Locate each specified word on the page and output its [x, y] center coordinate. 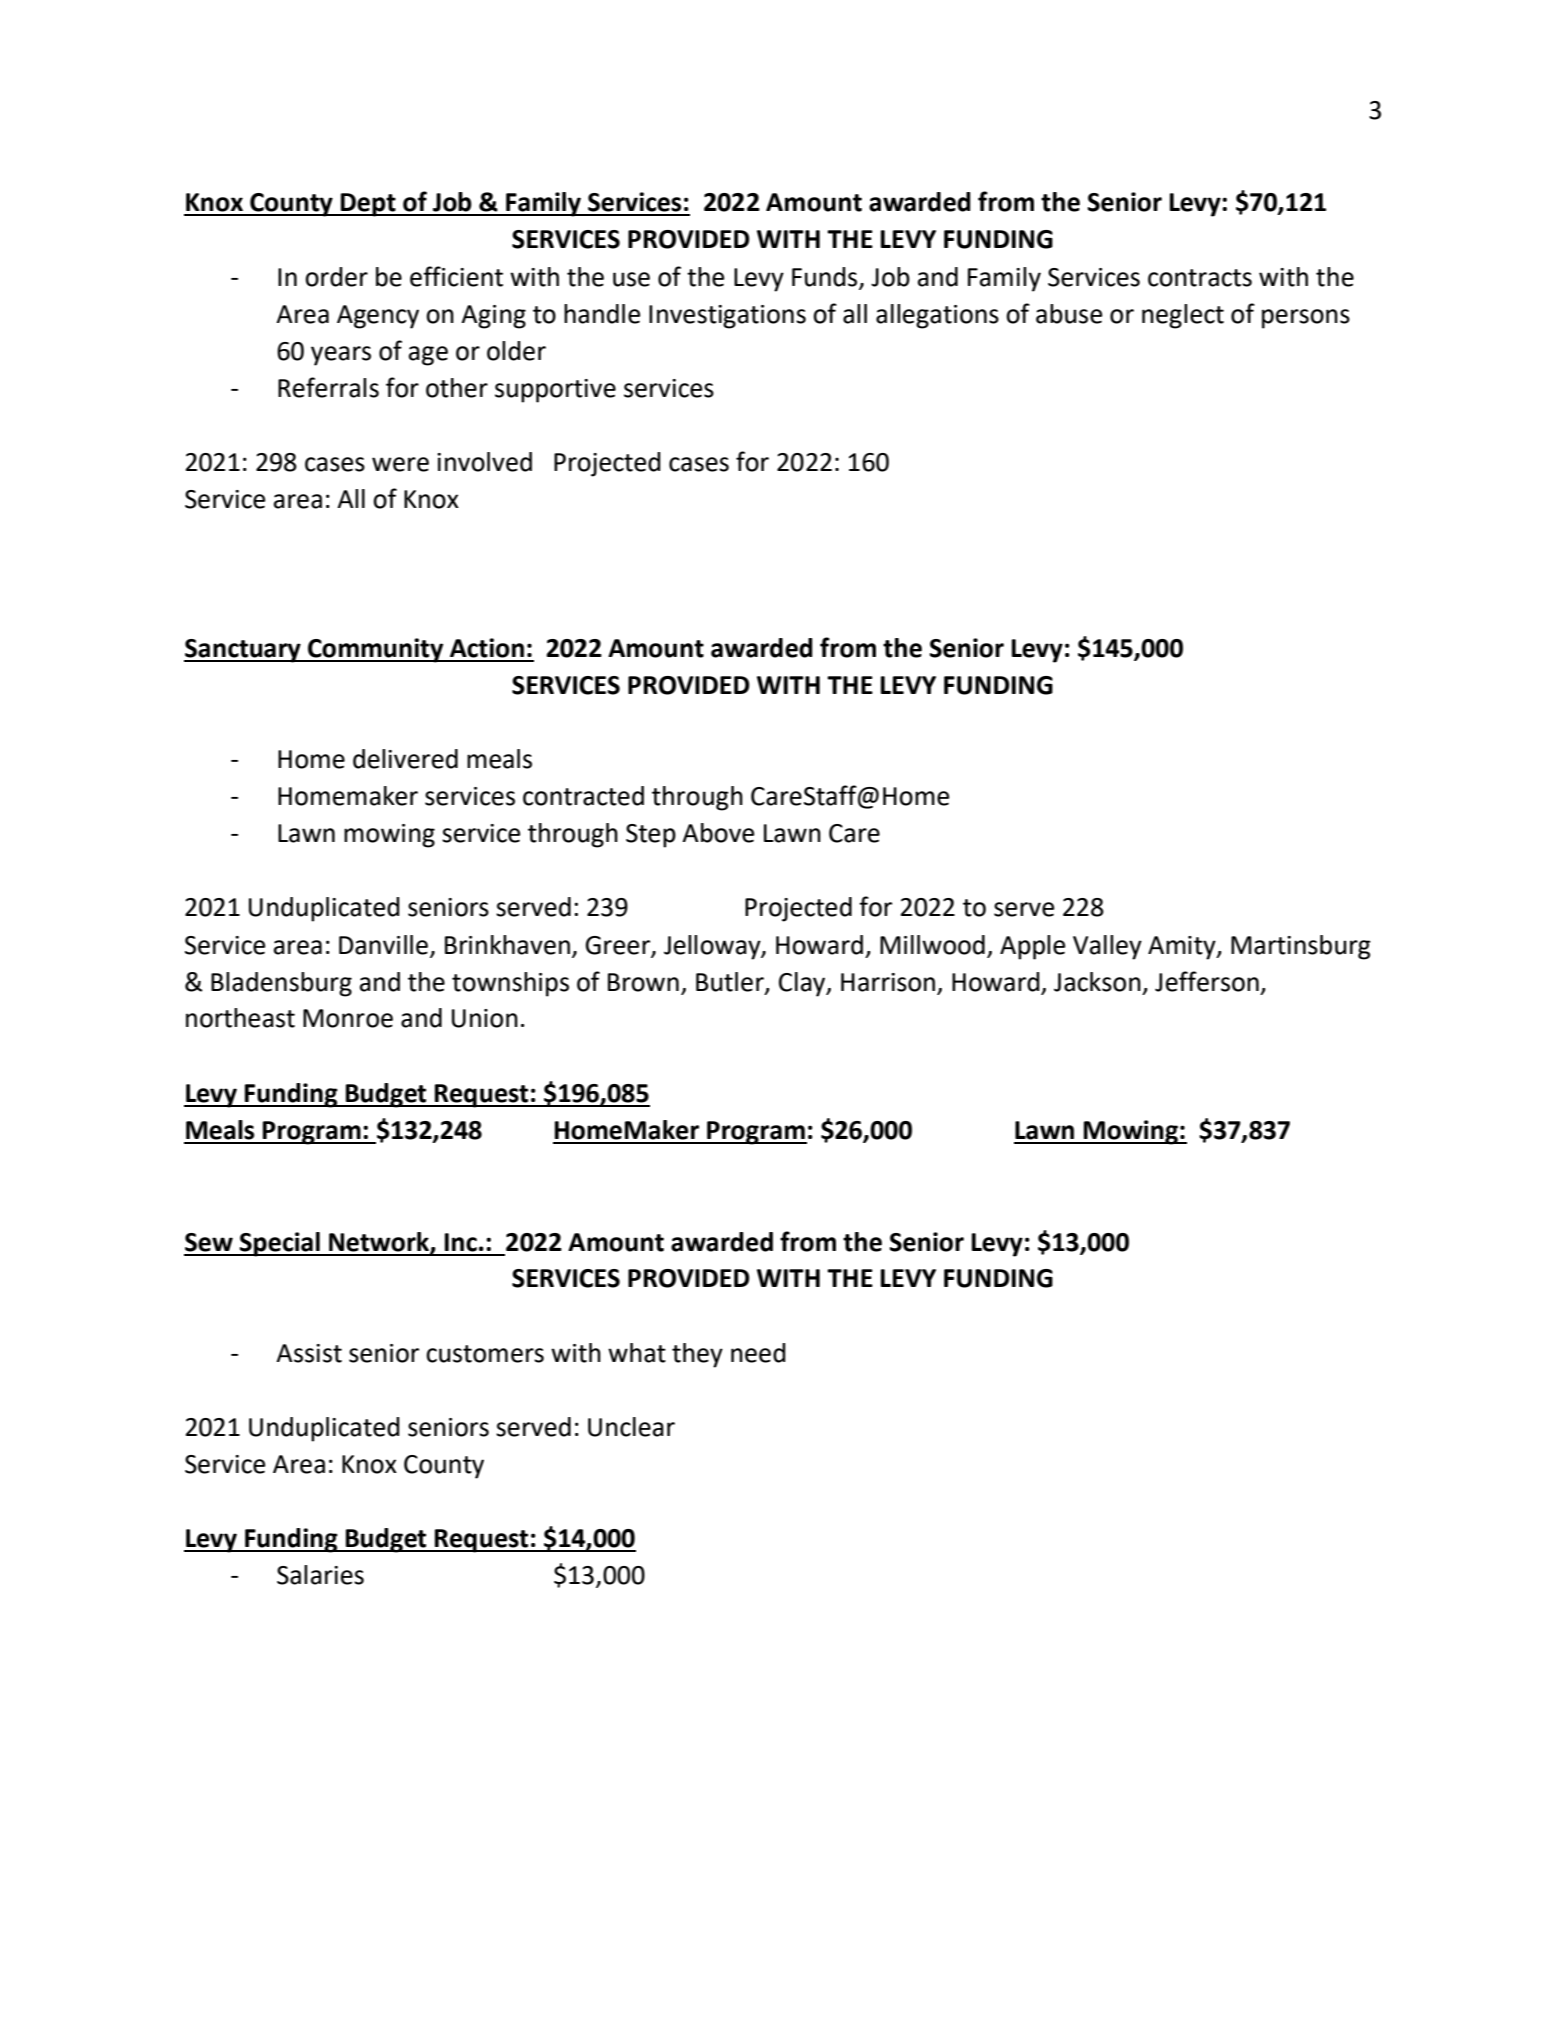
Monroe [348, 1018]
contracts [1200, 278]
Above [718, 833]
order [336, 277]
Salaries [320, 1575]
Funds [824, 277]
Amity [1183, 948]
